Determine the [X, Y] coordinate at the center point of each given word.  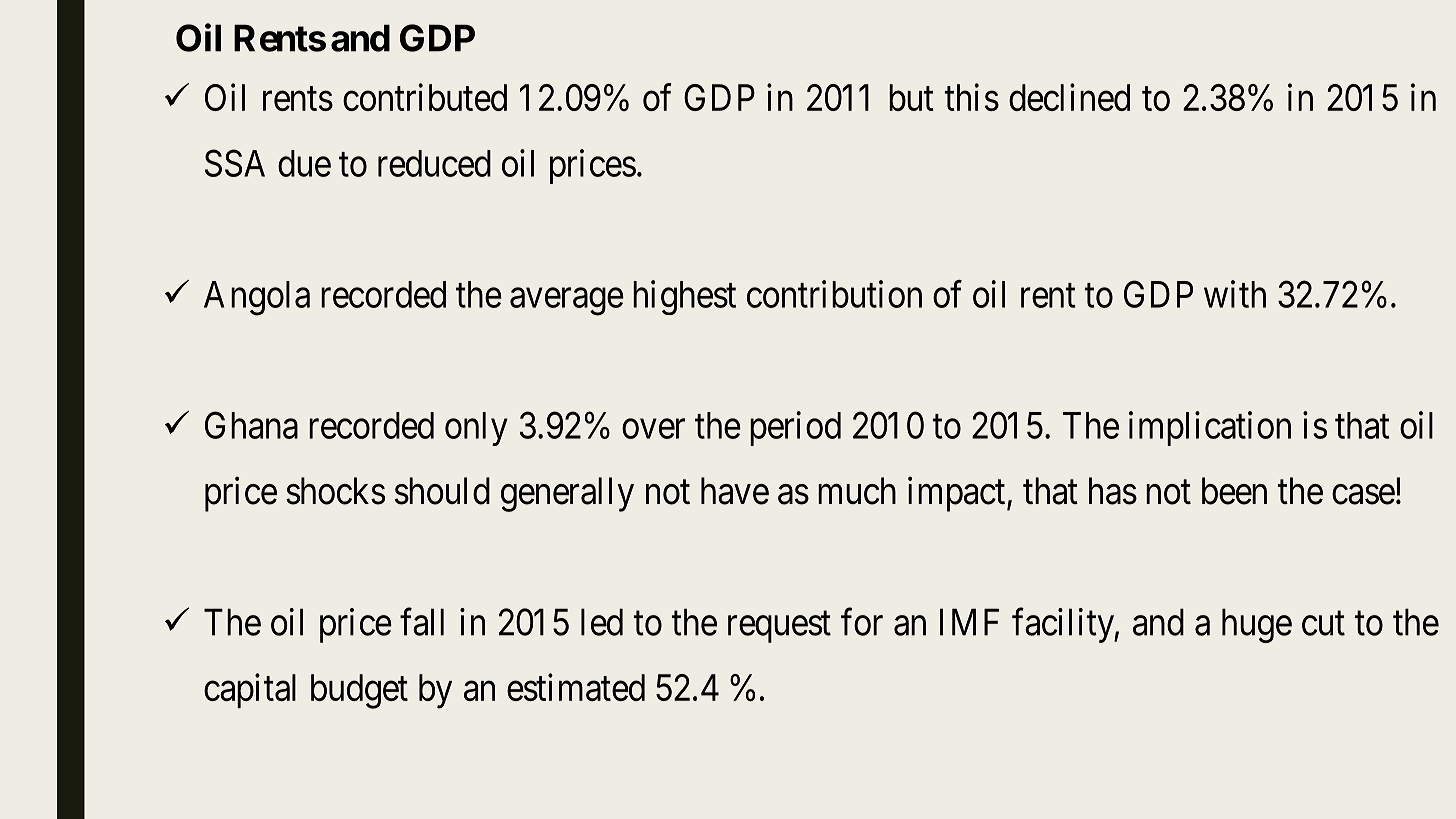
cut [1323, 624]
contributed [425, 97]
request [779, 627]
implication [1210, 428]
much [857, 491]
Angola [257, 298]
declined [1069, 97]
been [1234, 491]
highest [684, 297]
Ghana [251, 425]
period [795, 428]
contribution [834, 294]
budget [359, 691]
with [1235, 294]
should [442, 491]
